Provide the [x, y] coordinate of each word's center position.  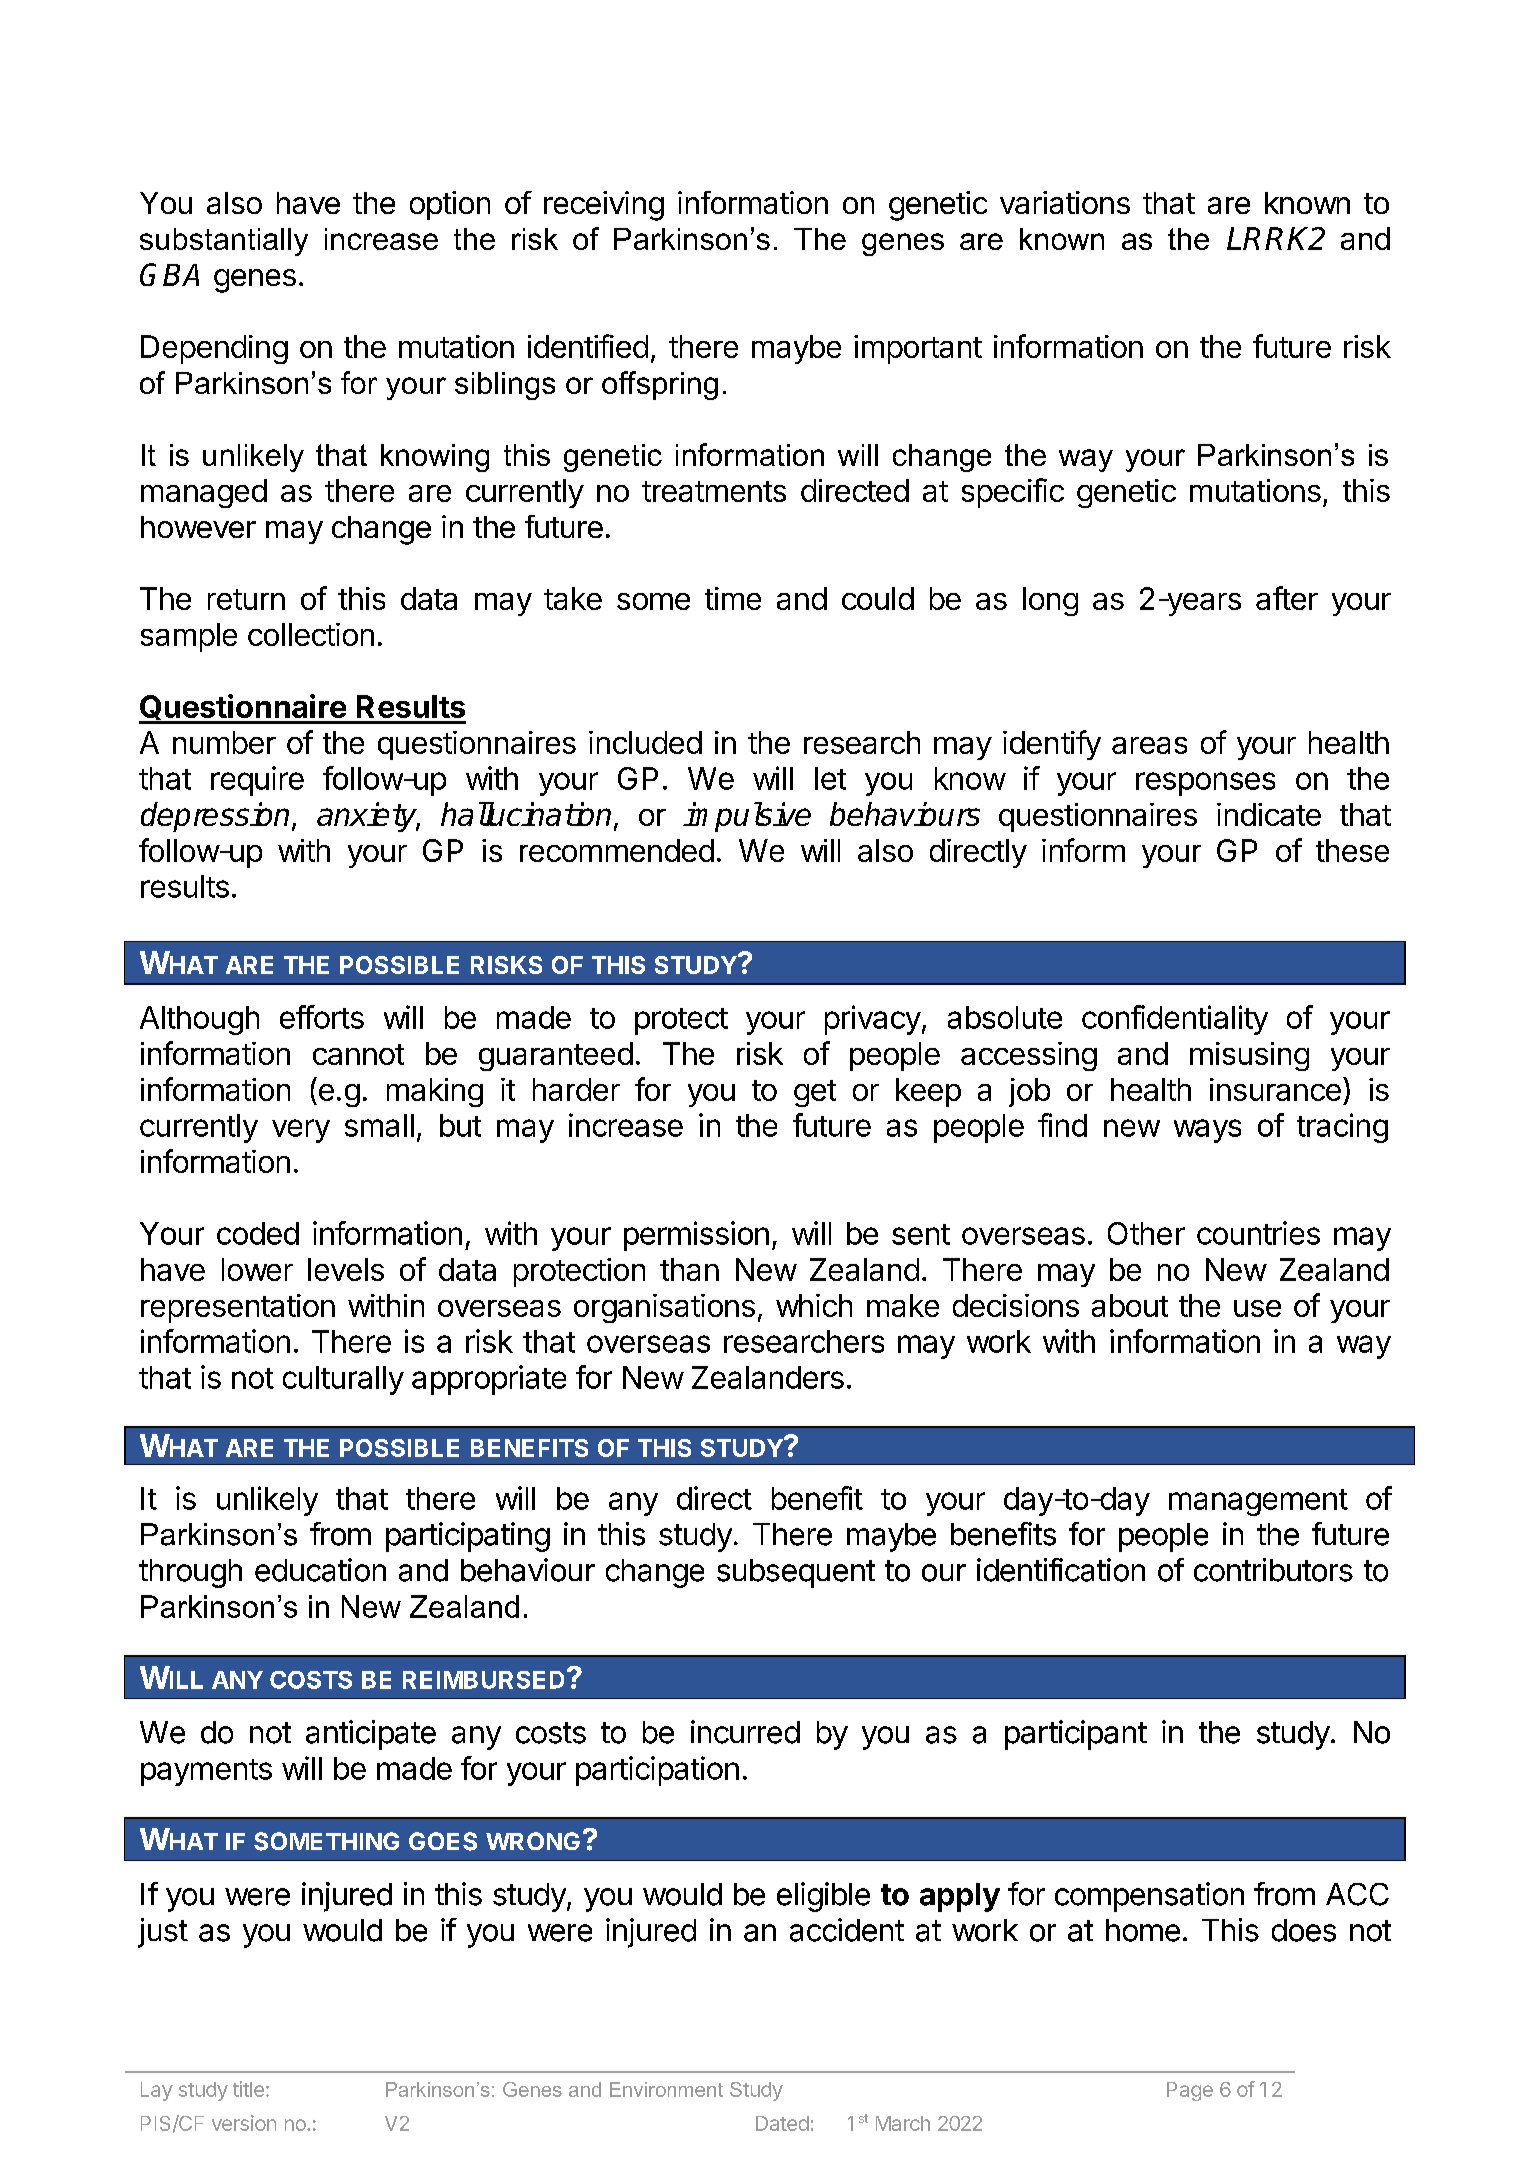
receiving [604, 206]
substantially [224, 242]
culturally [343, 1380]
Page [1190, 2091]
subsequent [796, 1573]
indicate [1269, 814]
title [248, 2089]
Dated [782, 2123]
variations [1065, 202]
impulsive [747, 817]
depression [217, 817]
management [1258, 1502]
